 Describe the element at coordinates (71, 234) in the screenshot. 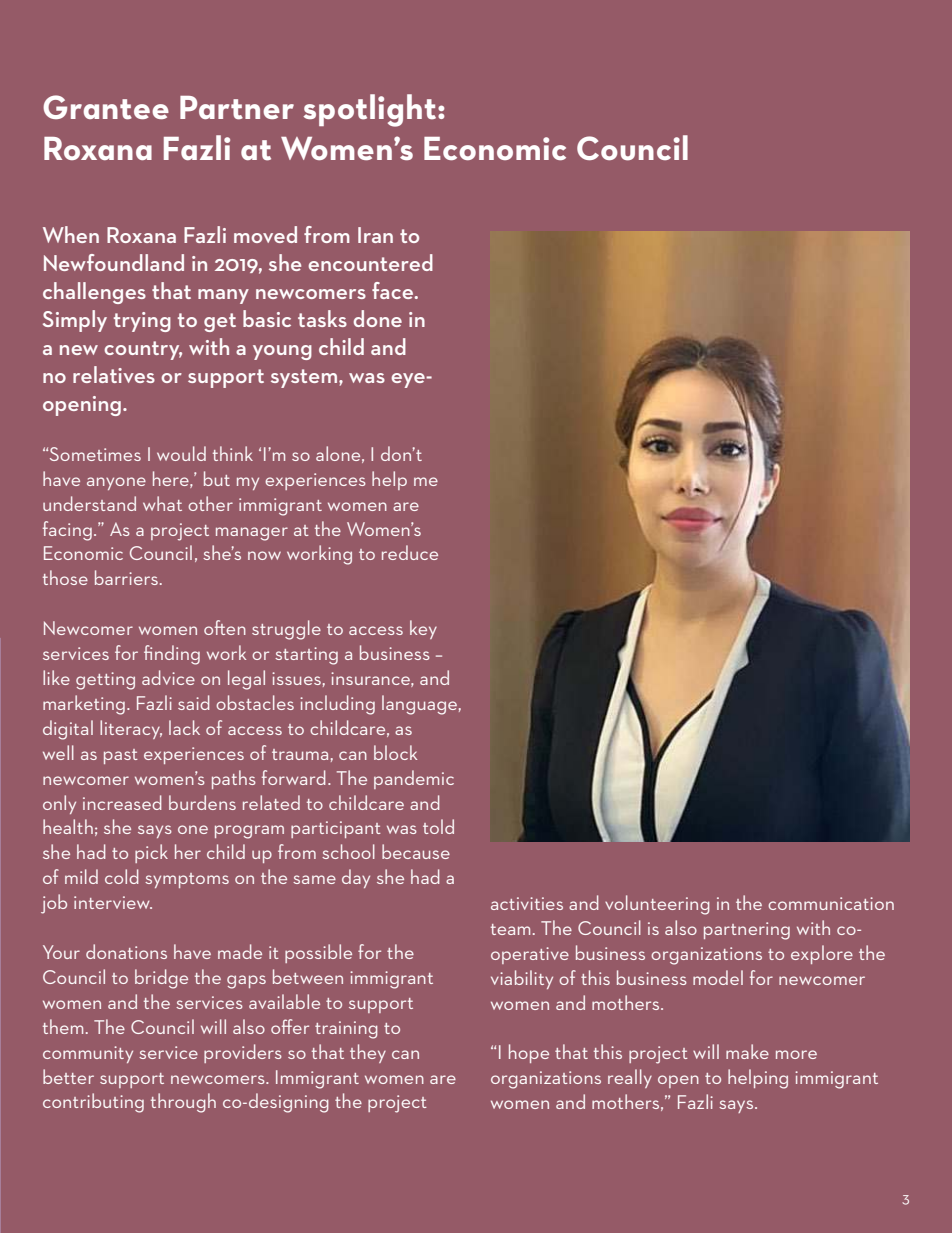

I see `When` at that location.
